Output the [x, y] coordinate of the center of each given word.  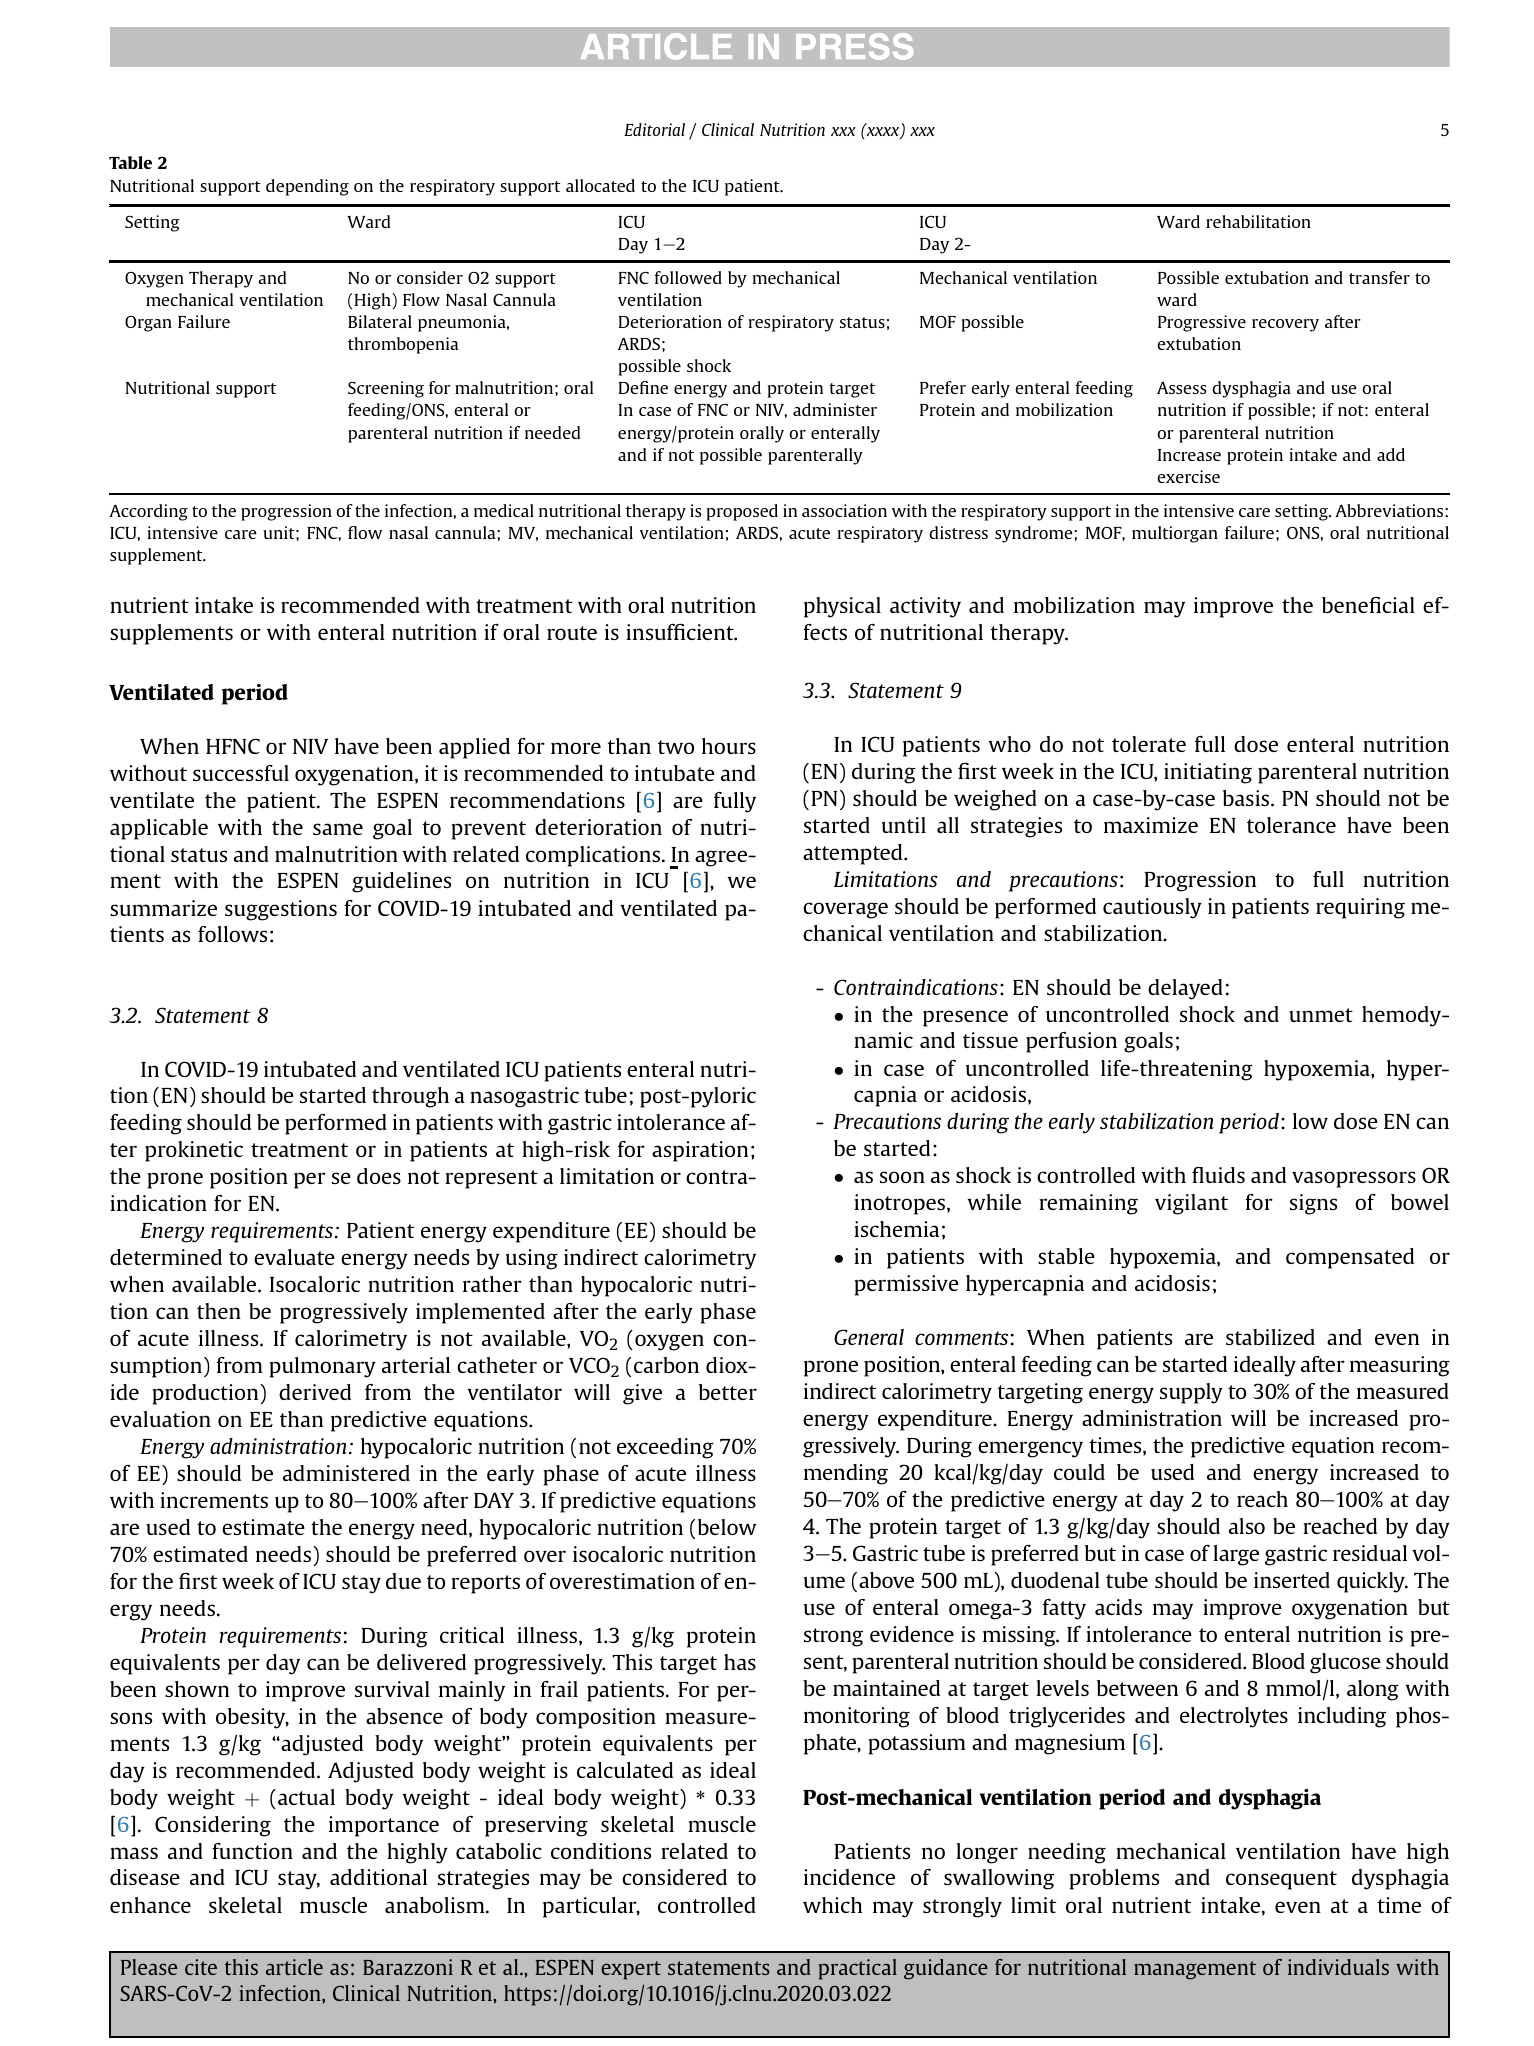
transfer [1379, 277]
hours [729, 746]
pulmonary [322, 1367]
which [832, 1905]
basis [1247, 798]
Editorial [654, 129]
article [294, 1967]
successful [241, 773]
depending [307, 187]
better [728, 1392]
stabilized [1270, 1337]
